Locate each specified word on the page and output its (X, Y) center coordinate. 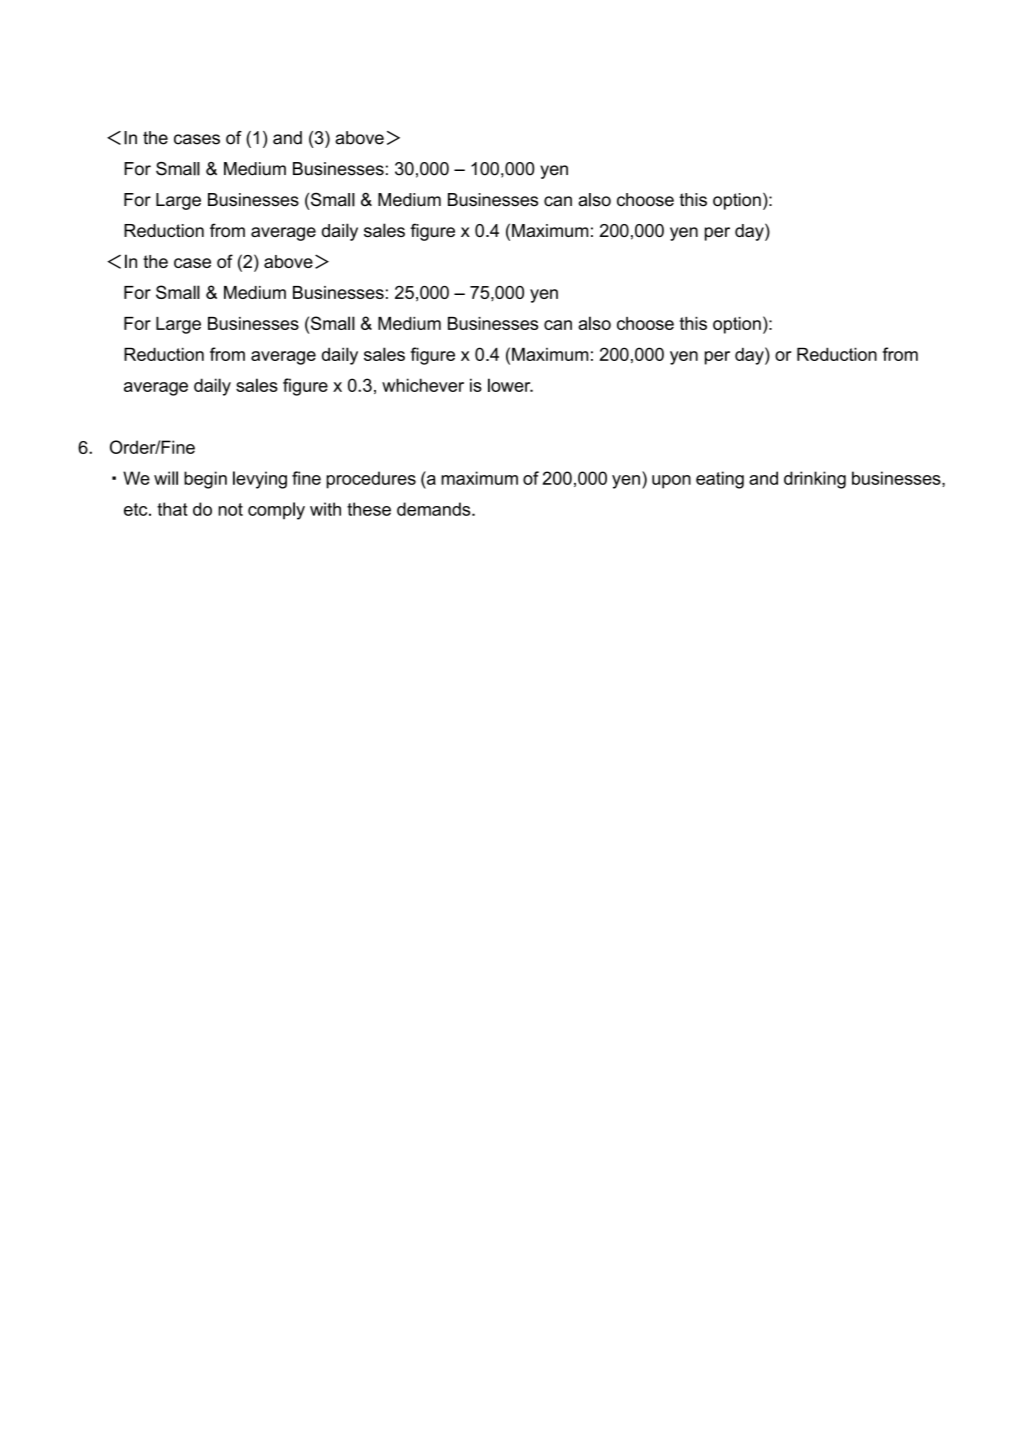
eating (720, 480)
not (230, 509)
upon (671, 482)
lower (510, 385)
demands (435, 509)
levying (260, 480)
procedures (371, 480)
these (369, 509)
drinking (815, 480)
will (166, 478)
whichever (423, 385)
